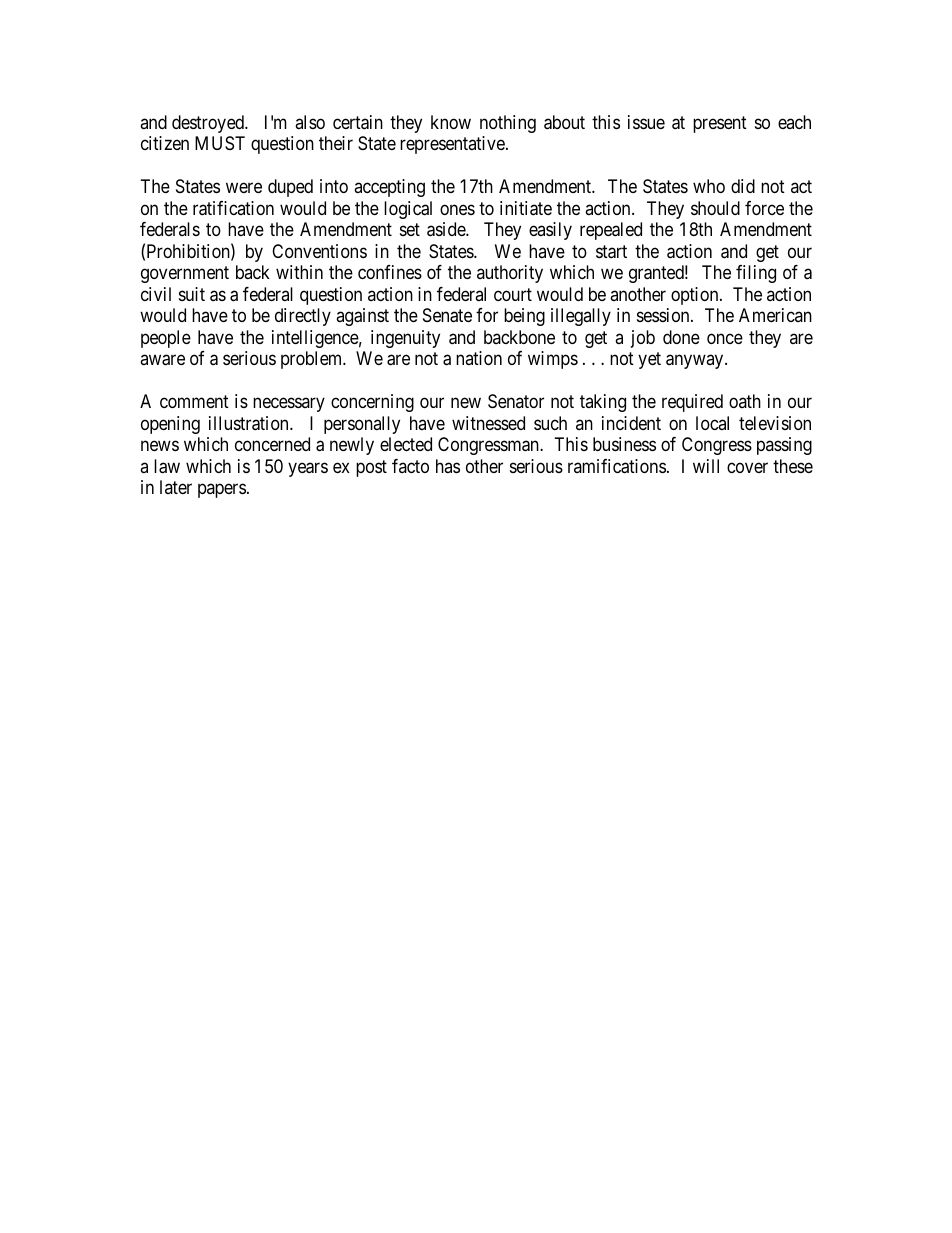 This screenshot has width=952, height=1233. Describe the element at coordinates (451, 122) in the screenshot. I see `know` at that location.
